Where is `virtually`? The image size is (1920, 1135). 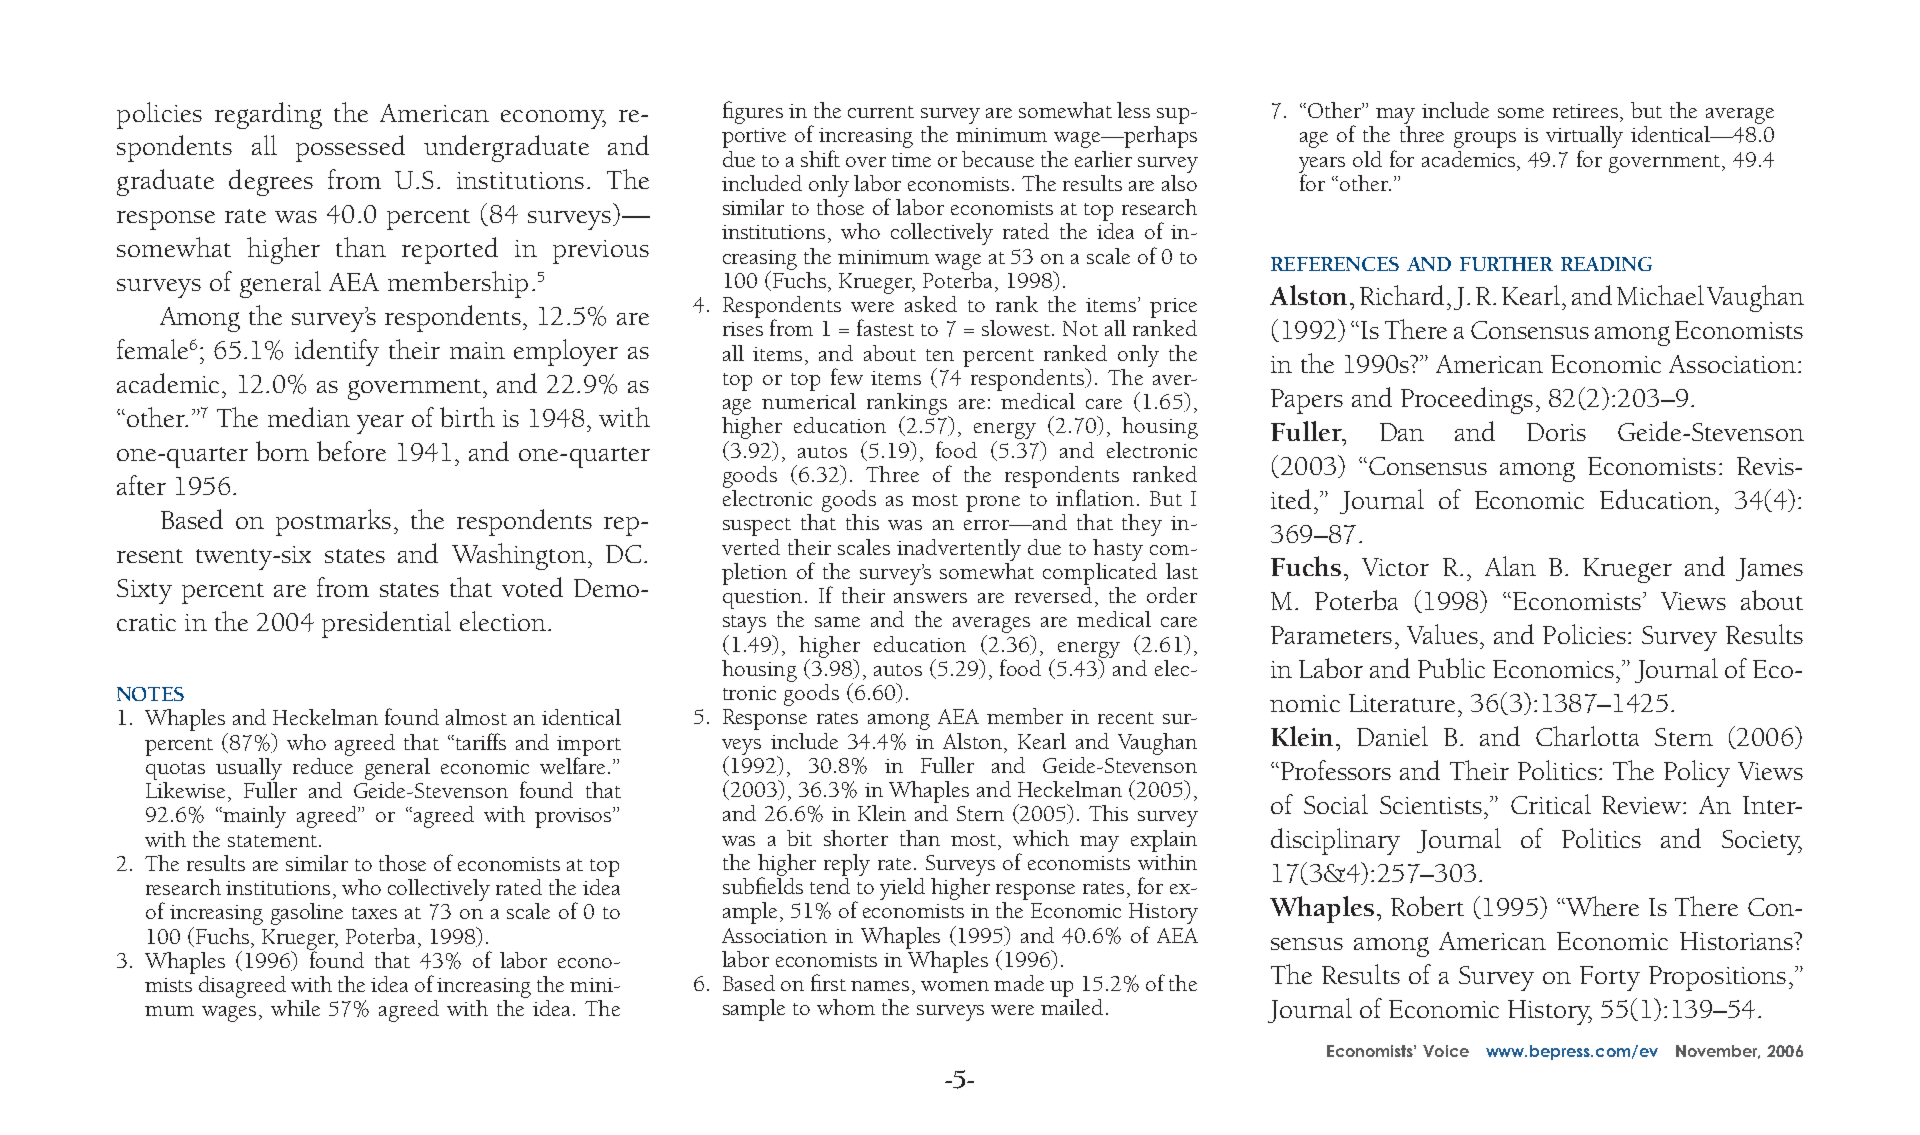
virtually is located at coordinates (1584, 138).
